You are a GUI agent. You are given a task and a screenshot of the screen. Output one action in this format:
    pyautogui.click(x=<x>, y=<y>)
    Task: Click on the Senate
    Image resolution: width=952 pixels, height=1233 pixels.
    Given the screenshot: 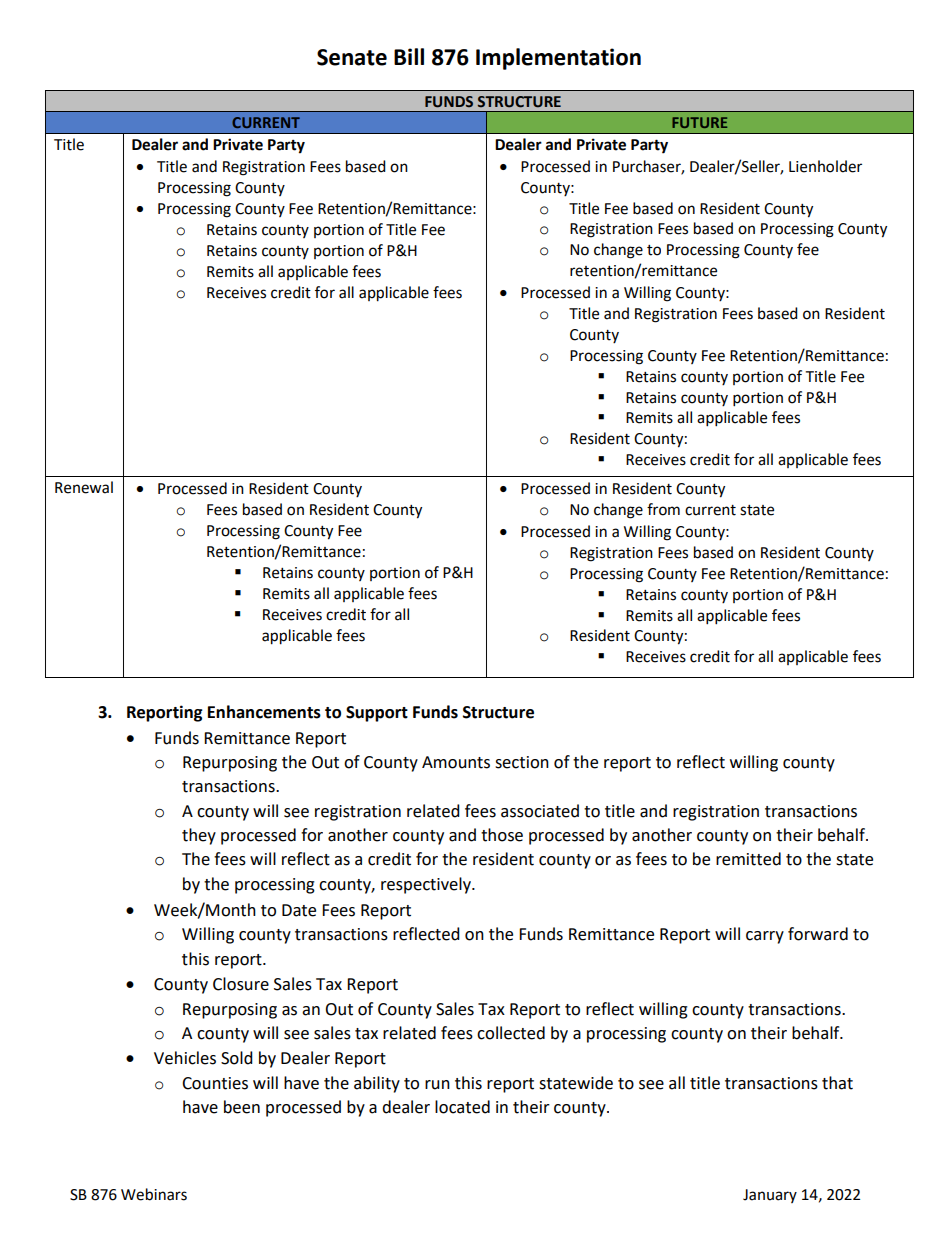 What is the action you would take?
    pyautogui.click(x=352, y=57)
